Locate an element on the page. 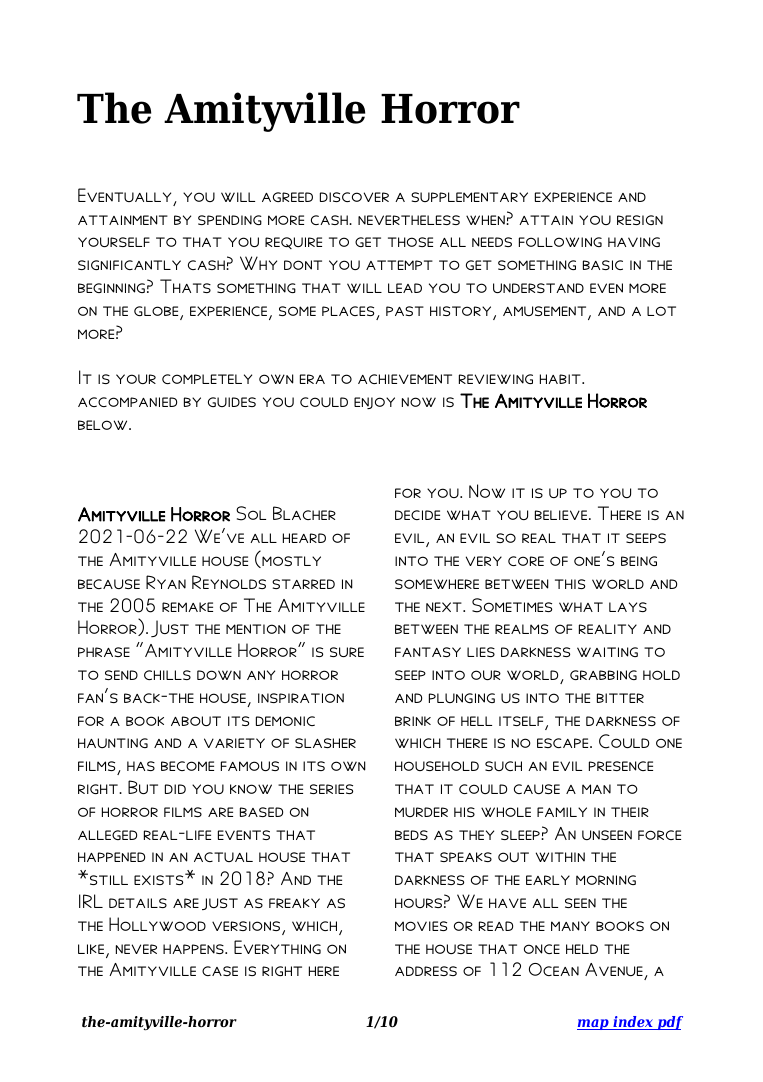 This page has width=763, height=1082. enjoy is located at coordinates (374, 403).
